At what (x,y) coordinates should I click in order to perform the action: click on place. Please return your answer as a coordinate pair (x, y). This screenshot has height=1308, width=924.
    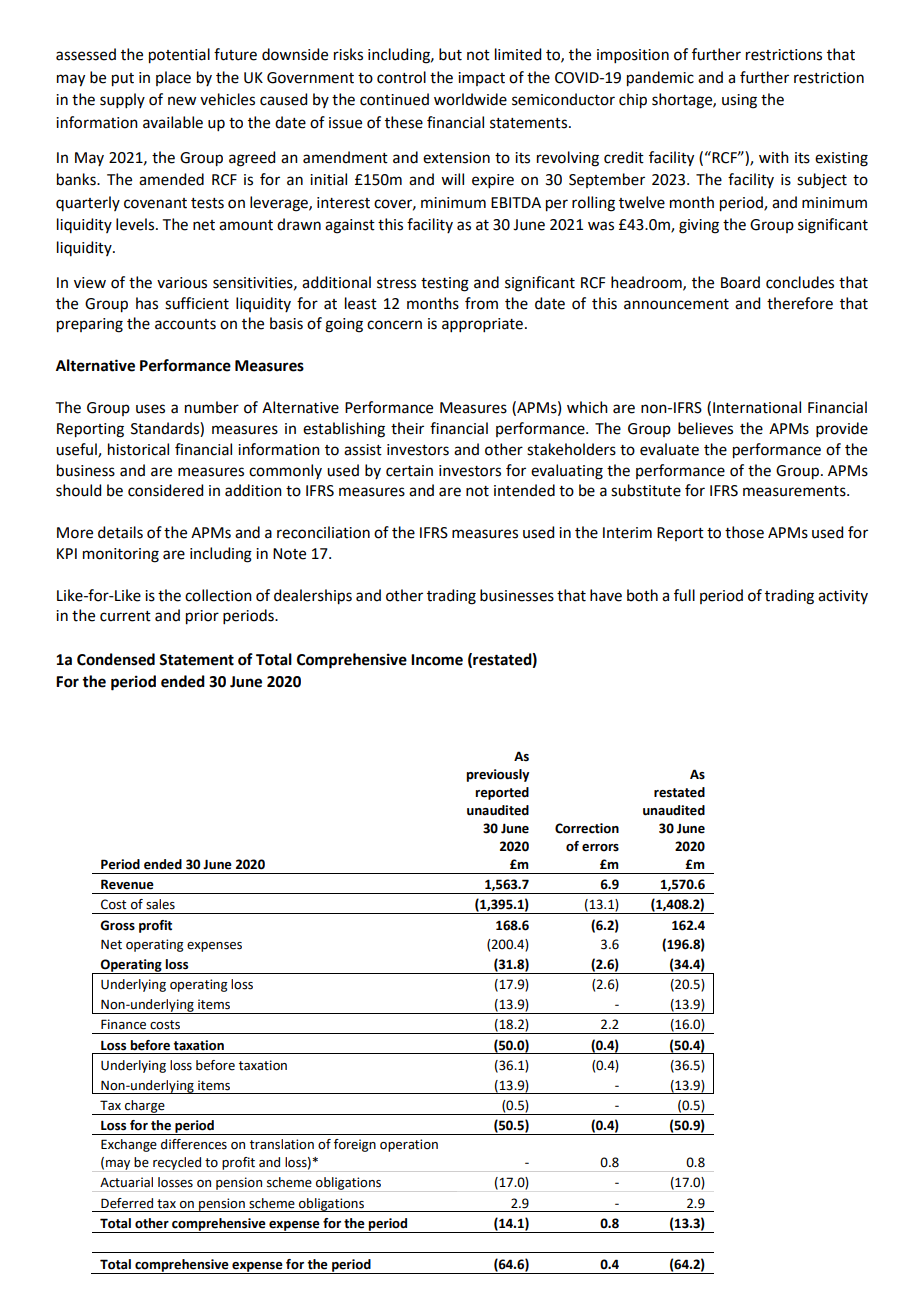
    Looking at the image, I should click on (173, 78).
